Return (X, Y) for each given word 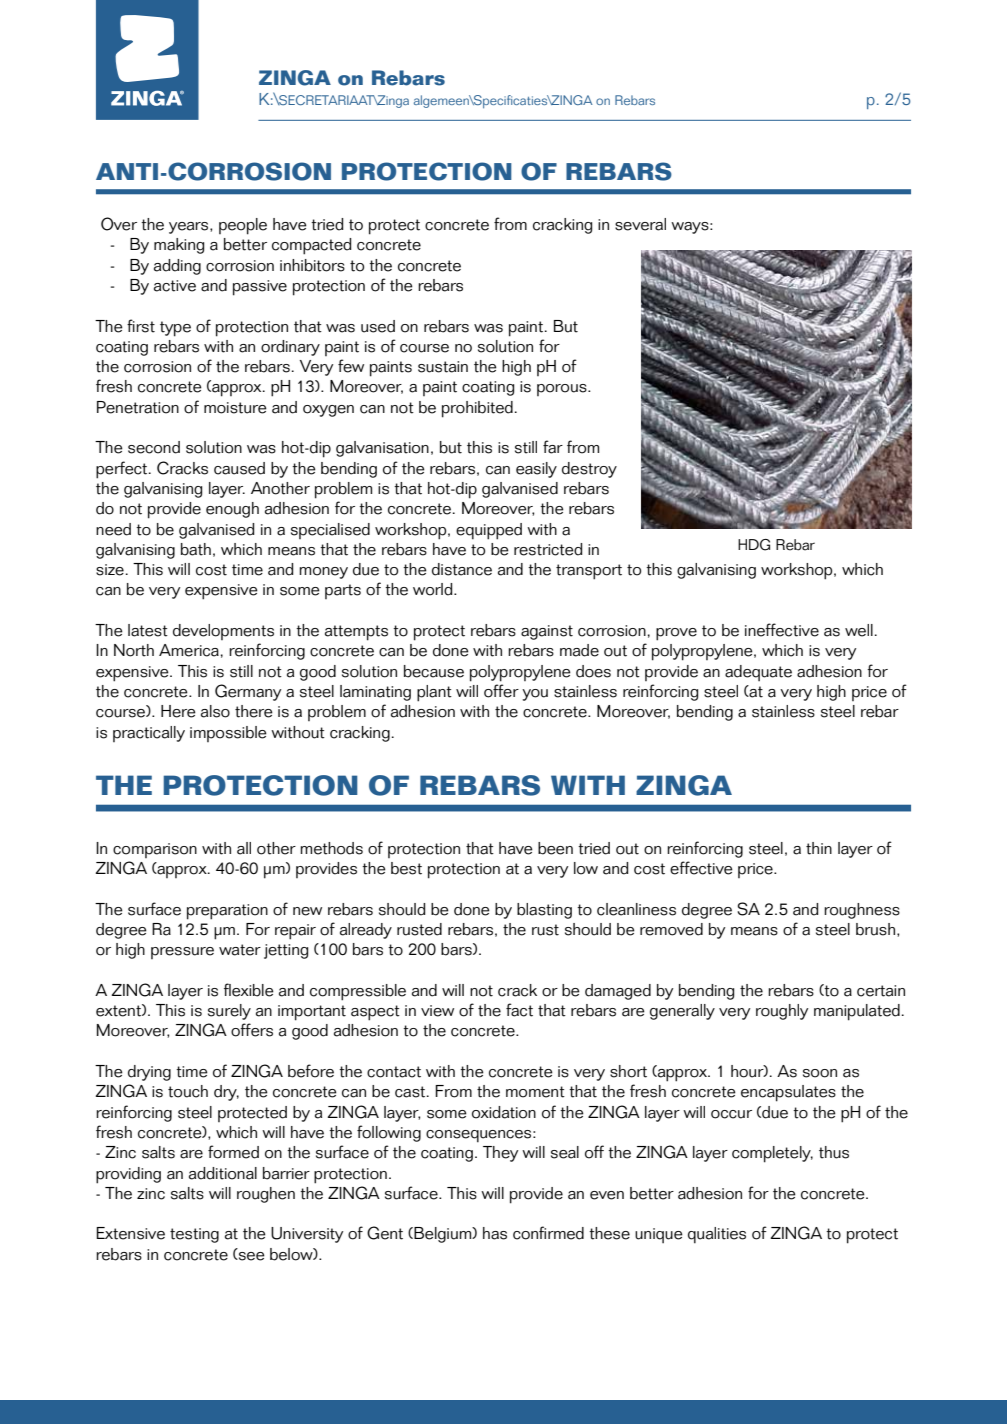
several (640, 224)
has (495, 1233)
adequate (758, 673)
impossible (228, 734)
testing (194, 1235)
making (179, 246)
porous (563, 390)
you (535, 695)
